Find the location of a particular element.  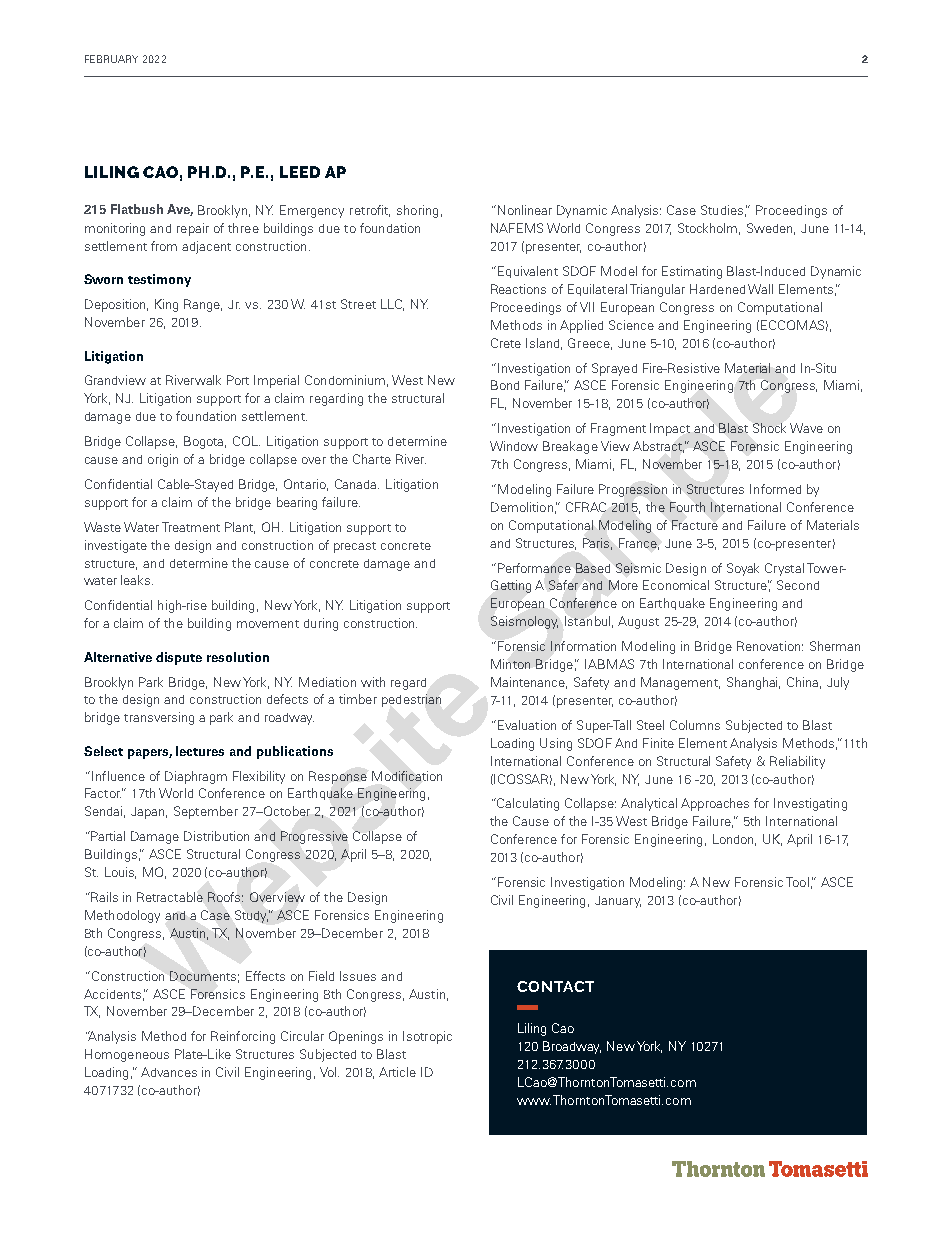

Estimating is located at coordinates (692, 272).
